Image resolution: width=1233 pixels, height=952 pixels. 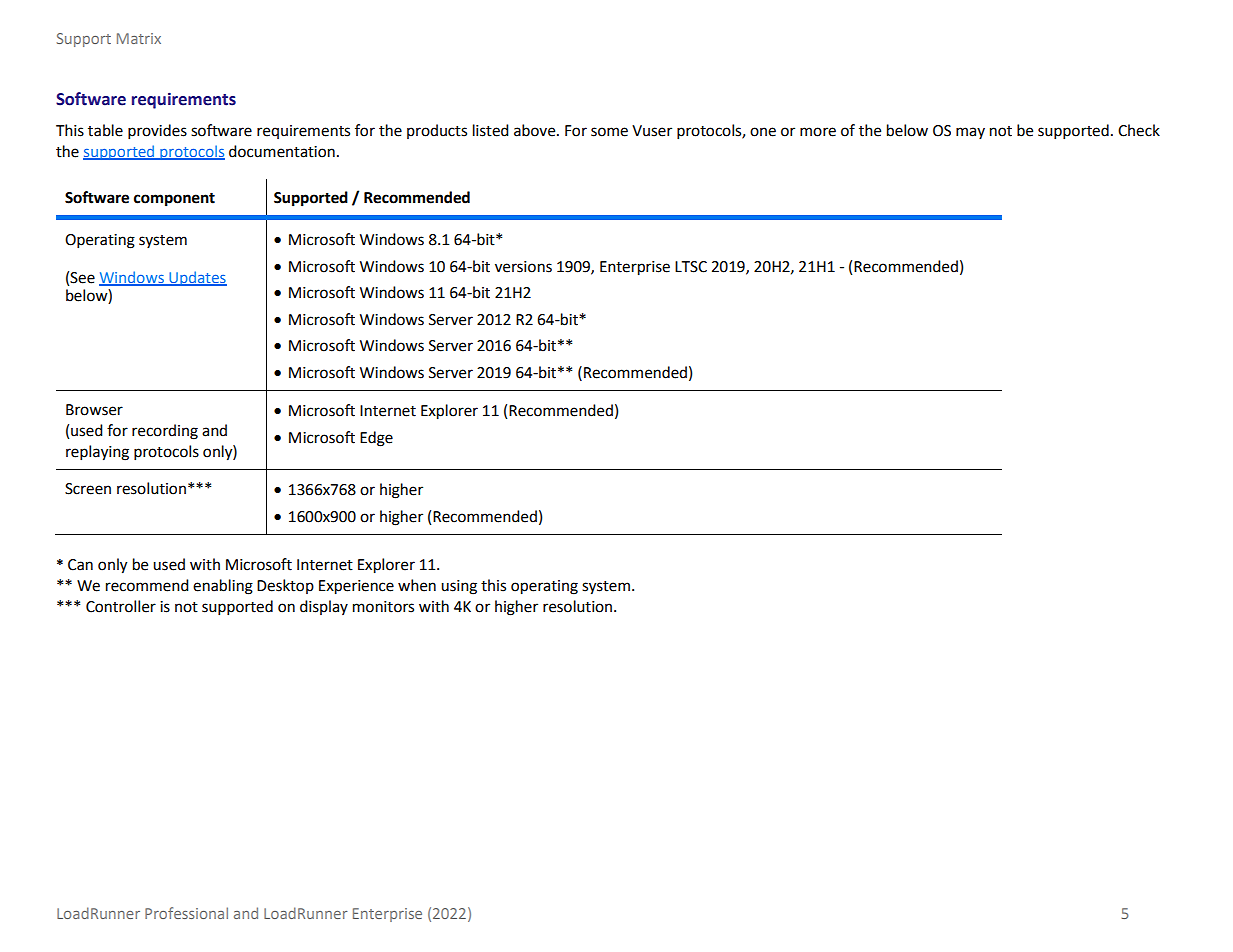 What do you see at coordinates (1139, 130) in the image?
I see `Check` at bounding box center [1139, 130].
